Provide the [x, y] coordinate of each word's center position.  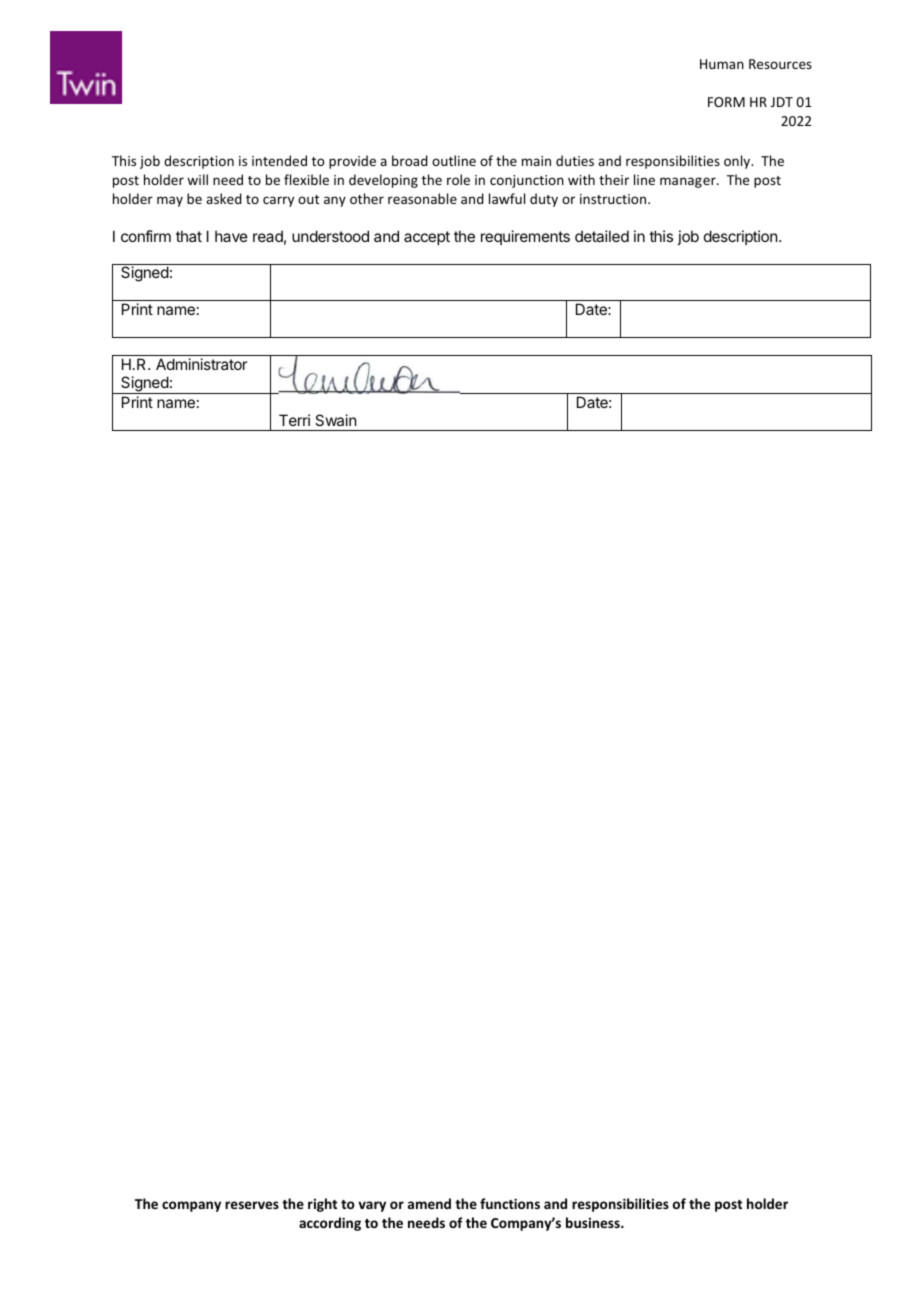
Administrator [201, 364]
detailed [602, 236]
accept [427, 238]
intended [279, 160]
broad [410, 160]
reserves [252, 1205]
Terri [294, 420]
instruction [614, 199]
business [594, 1222]
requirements [525, 237]
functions [510, 1203]
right [322, 1205]
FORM [726, 102]
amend [429, 1203]
